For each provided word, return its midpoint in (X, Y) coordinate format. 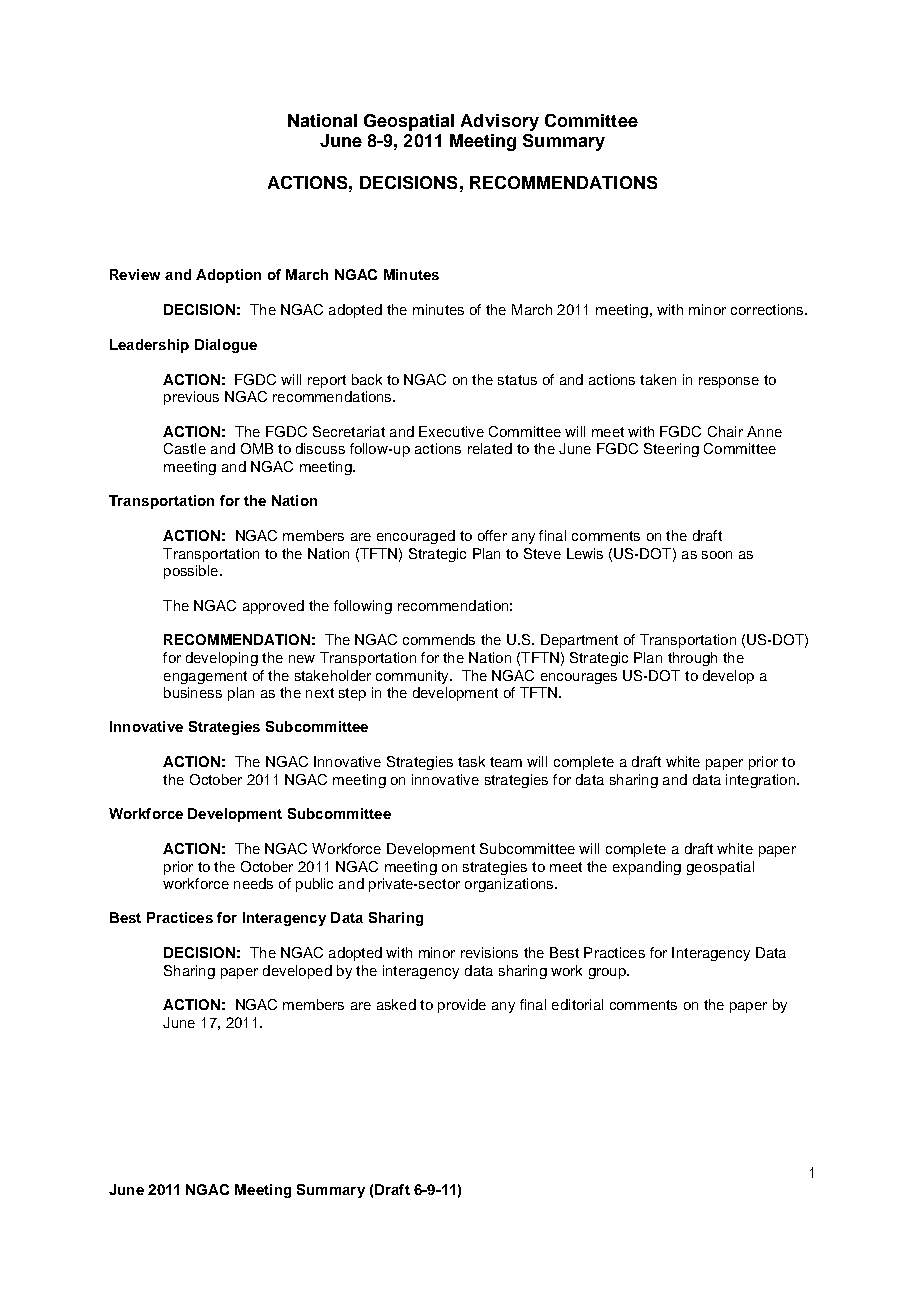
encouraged (416, 537)
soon (717, 555)
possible (191, 572)
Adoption (228, 276)
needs (253, 883)
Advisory (500, 122)
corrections (768, 309)
